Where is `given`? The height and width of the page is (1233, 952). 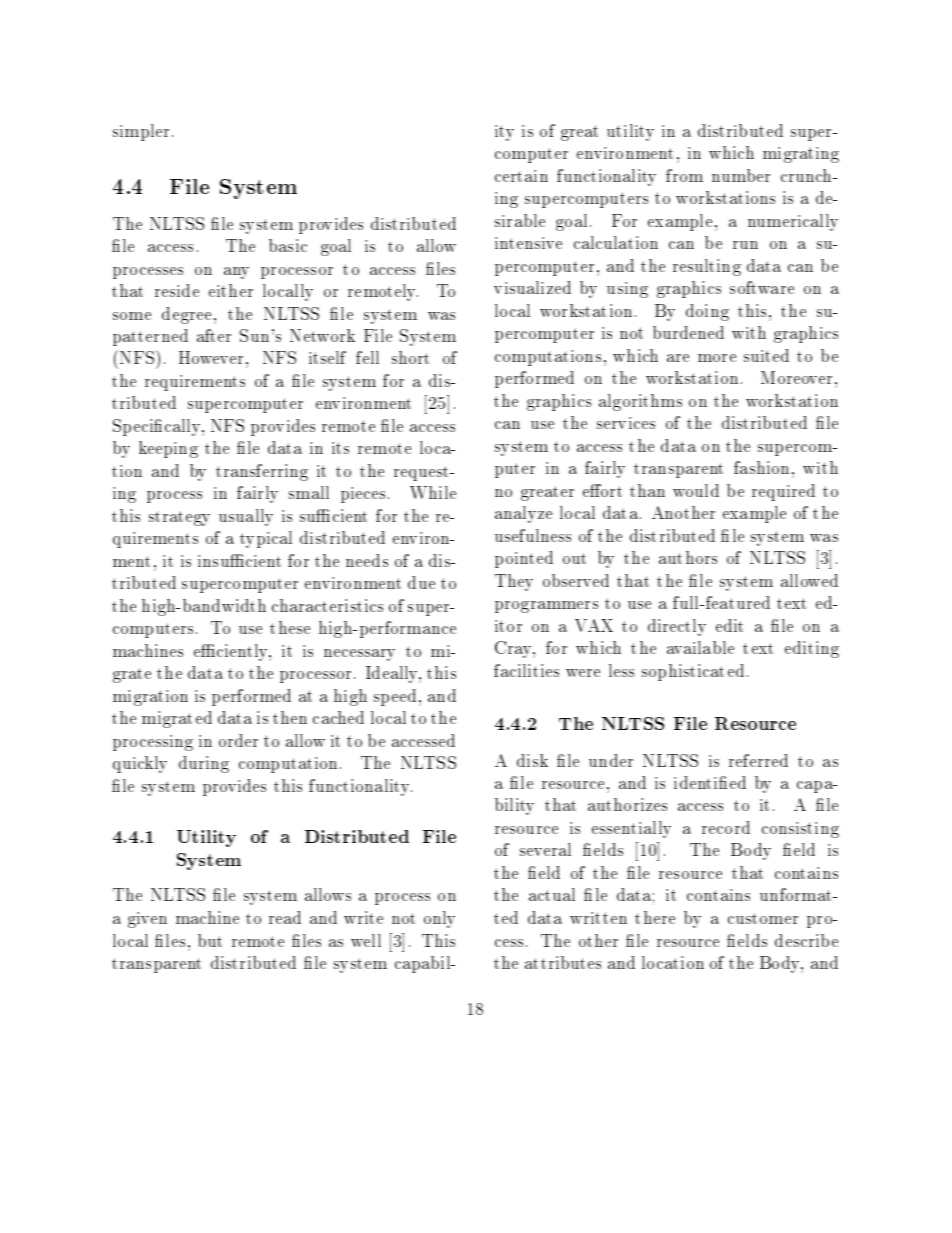 given is located at coordinates (147, 920).
